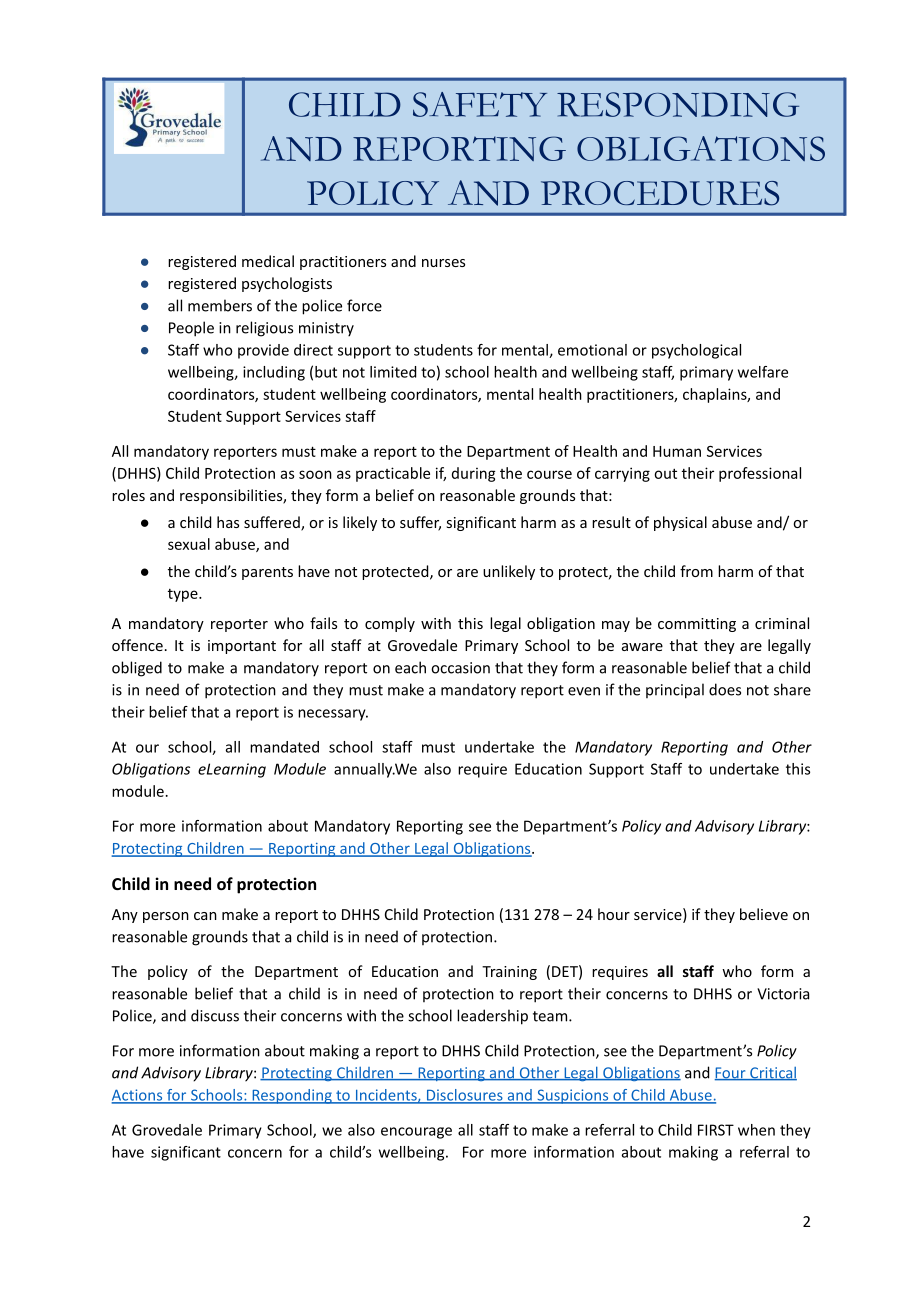 Image resolution: width=924 pixels, height=1307 pixels. I want to click on medical, so click(268, 261).
